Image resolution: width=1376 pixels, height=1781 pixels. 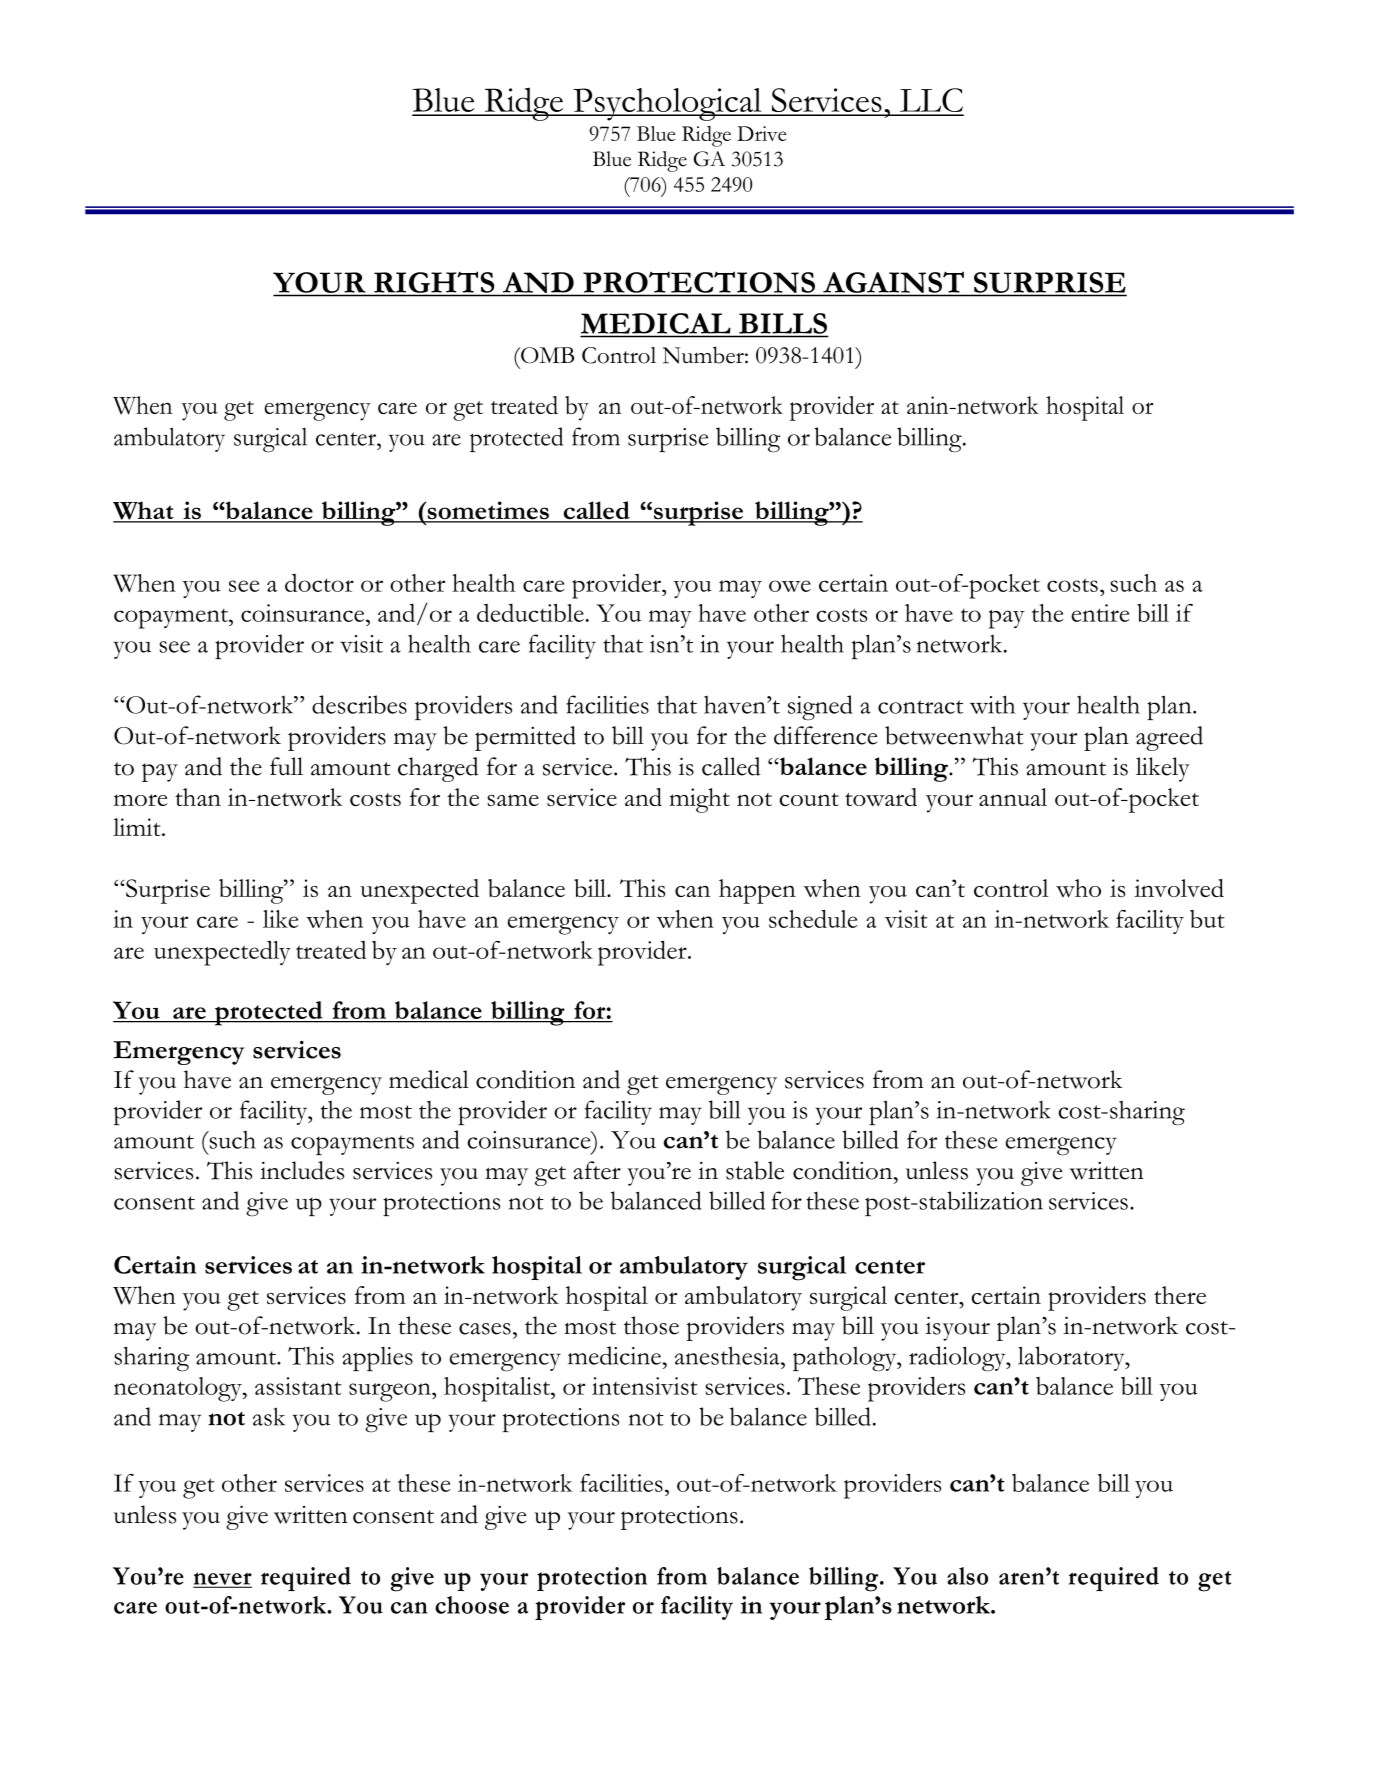 I want to click on entire, so click(x=1100, y=613).
